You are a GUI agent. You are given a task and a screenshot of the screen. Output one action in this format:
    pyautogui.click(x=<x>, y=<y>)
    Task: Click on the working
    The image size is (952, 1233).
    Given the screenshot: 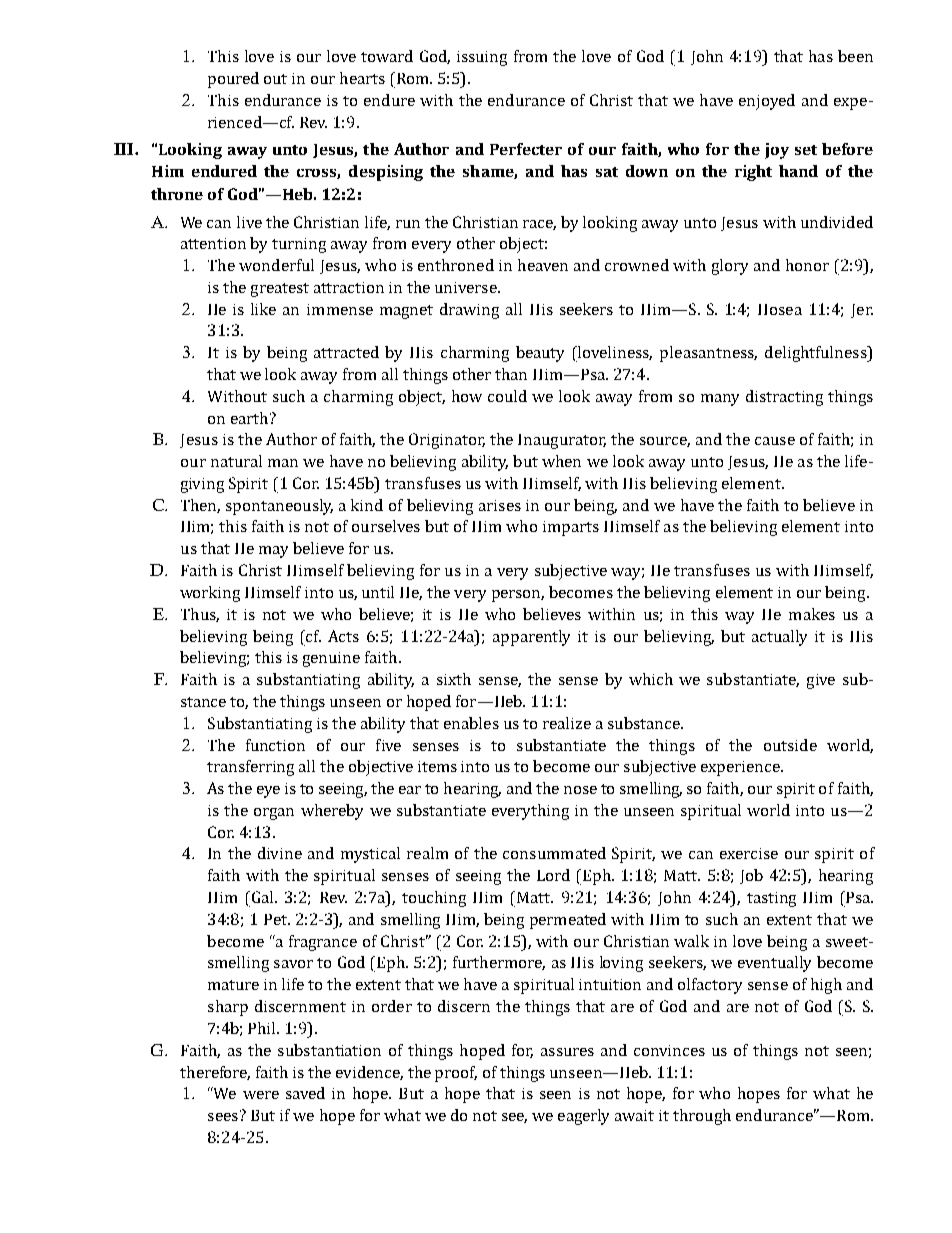 What is the action you would take?
    pyautogui.click(x=210, y=594)
